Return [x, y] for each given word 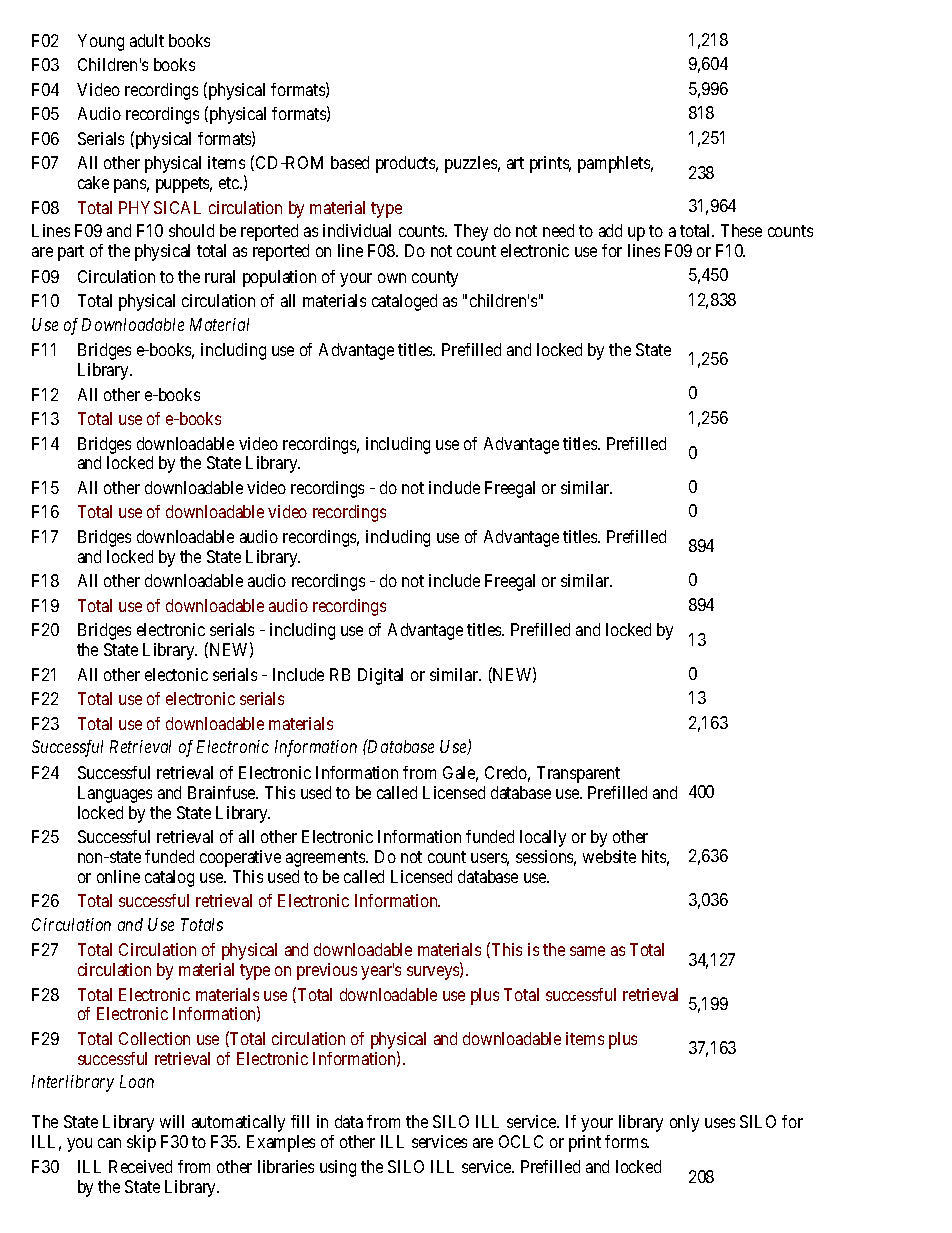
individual [357, 230]
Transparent [578, 774]
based [350, 162]
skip [141, 1143]
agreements [326, 859]
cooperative [240, 858]
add [610, 230]
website [609, 856]
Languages [115, 794]
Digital [380, 676]
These [741, 230]
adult [147, 40]
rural [220, 276]
